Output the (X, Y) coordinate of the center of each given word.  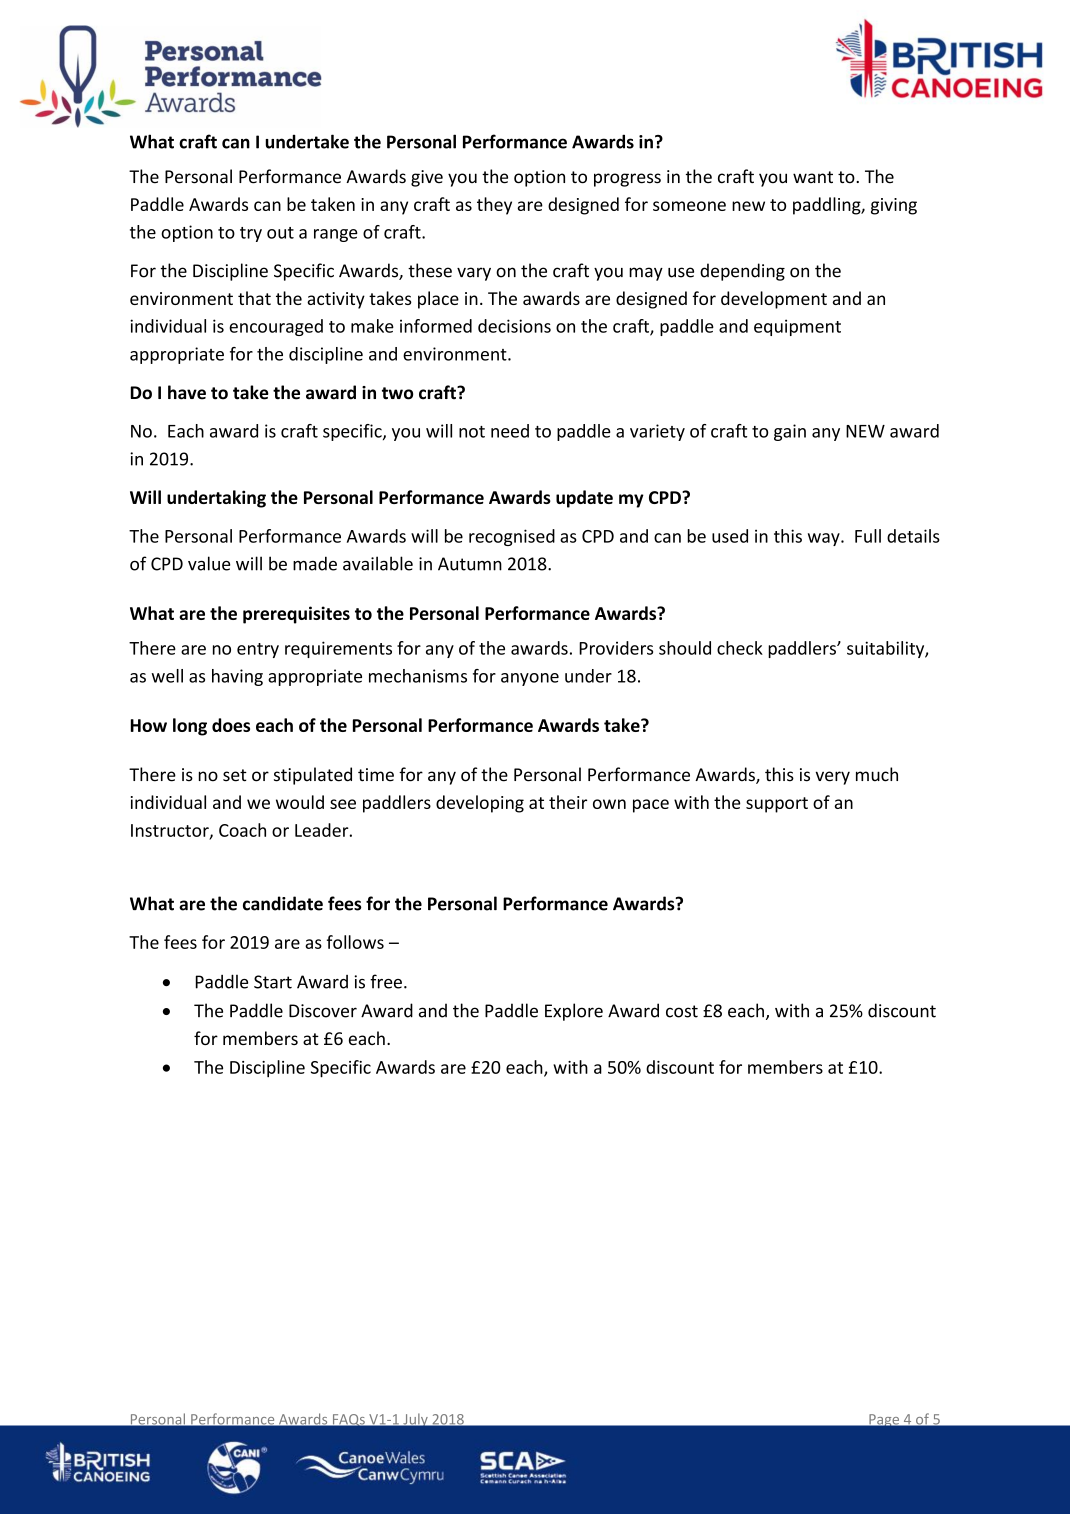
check (740, 648)
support (777, 805)
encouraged (276, 327)
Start (273, 982)
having (237, 677)
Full (868, 536)
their (568, 802)
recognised (512, 537)
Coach (242, 830)
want (813, 177)
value (209, 563)
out (280, 233)
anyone (530, 679)
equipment (797, 327)
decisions (514, 326)
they (494, 206)
